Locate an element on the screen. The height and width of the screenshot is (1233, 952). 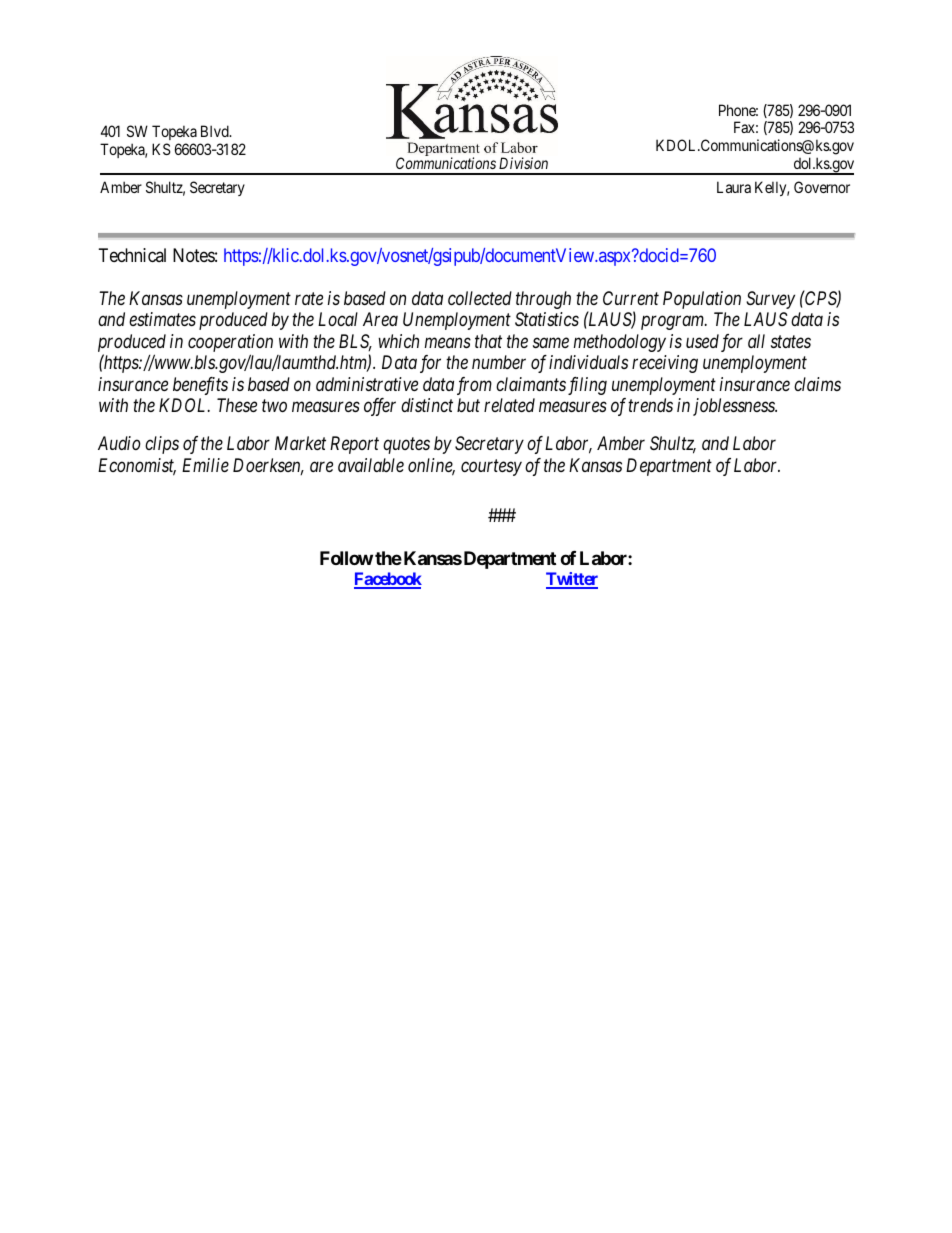
Follow is located at coordinates (346, 558).
